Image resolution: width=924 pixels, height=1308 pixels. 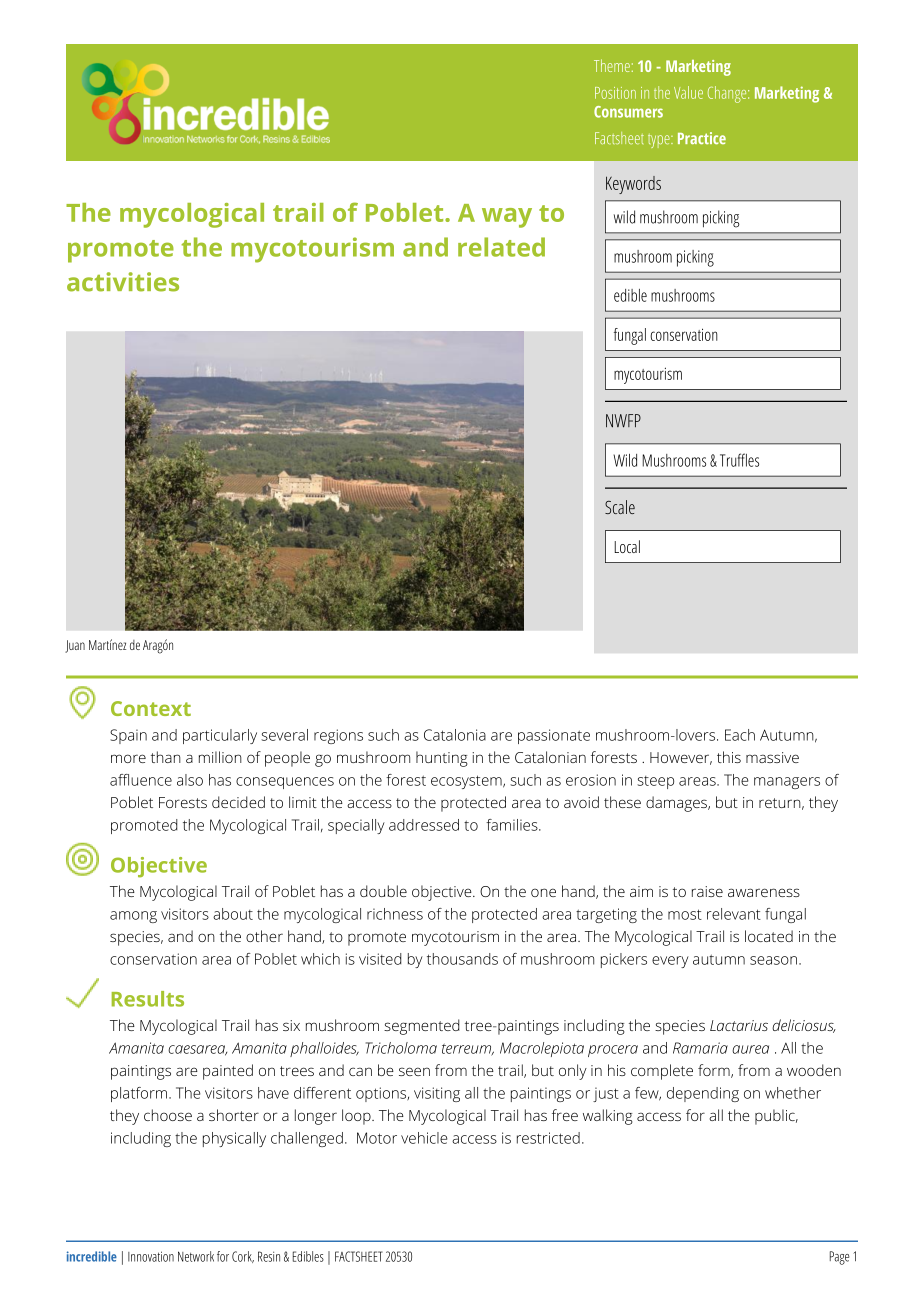 I want to click on Value, so click(x=688, y=92).
